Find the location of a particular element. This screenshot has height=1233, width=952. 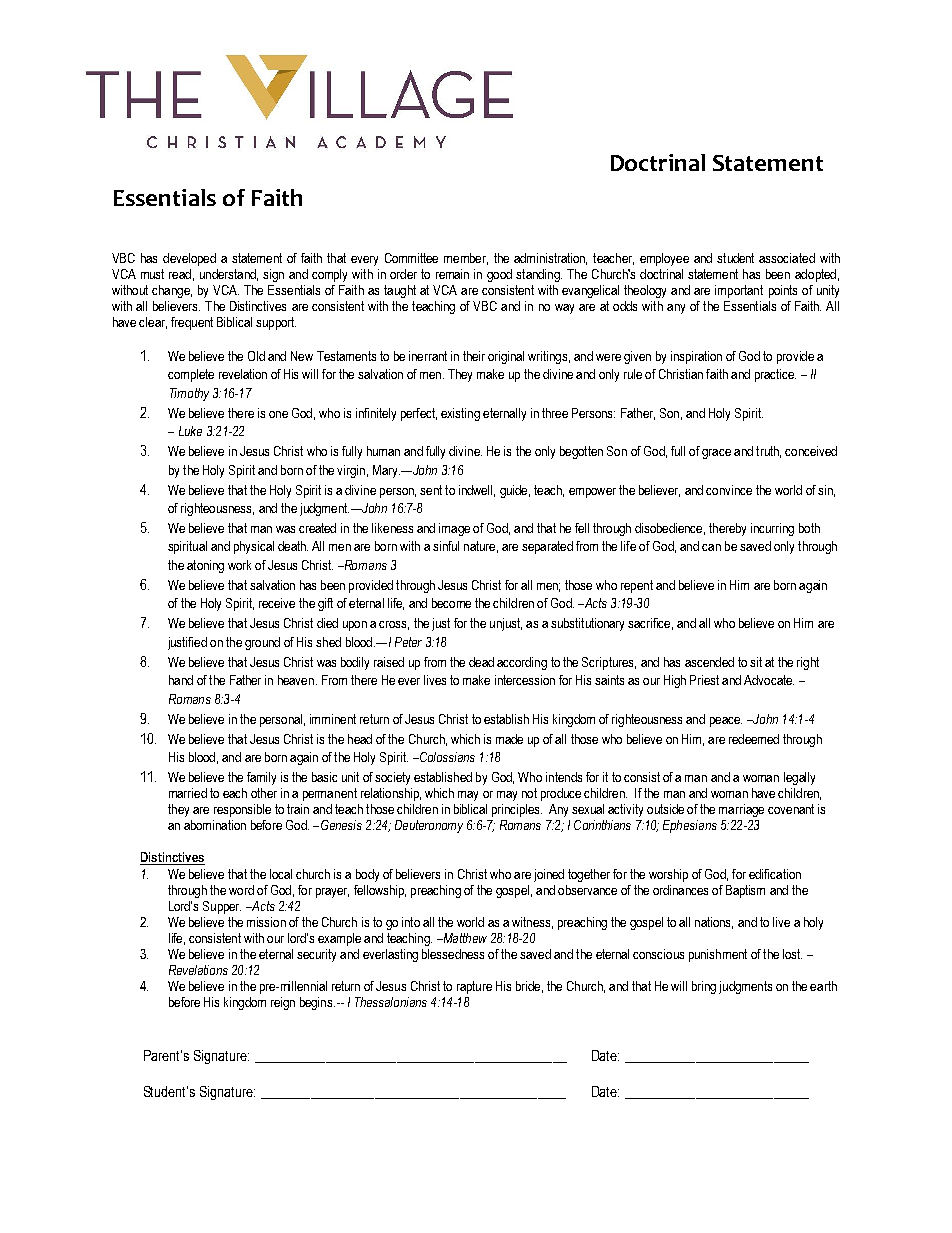

important is located at coordinates (739, 291).
